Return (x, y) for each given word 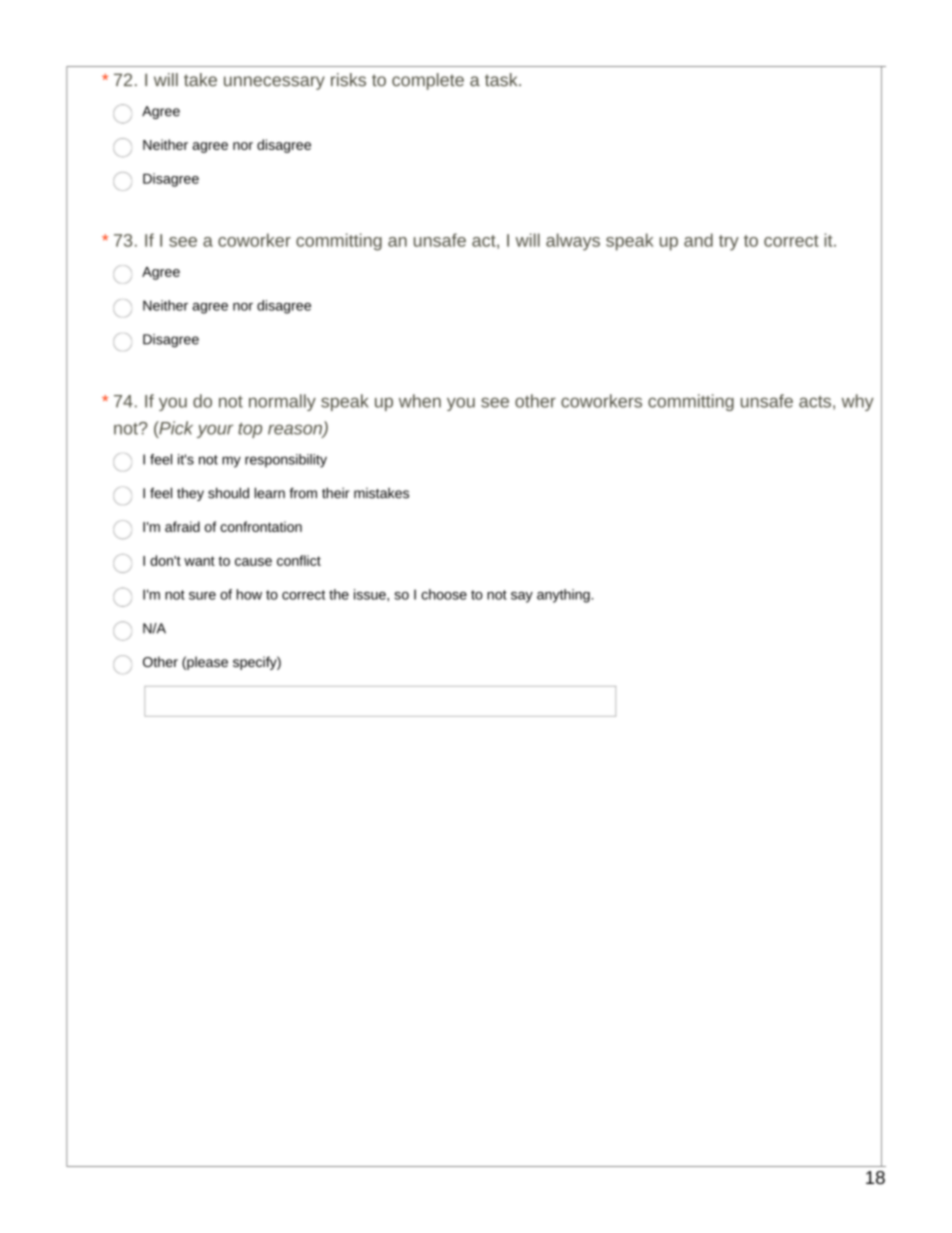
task (502, 80)
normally (282, 402)
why (858, 402)
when (420, 401)
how (249, 594)
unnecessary (274, 83)
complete (428, 81)
